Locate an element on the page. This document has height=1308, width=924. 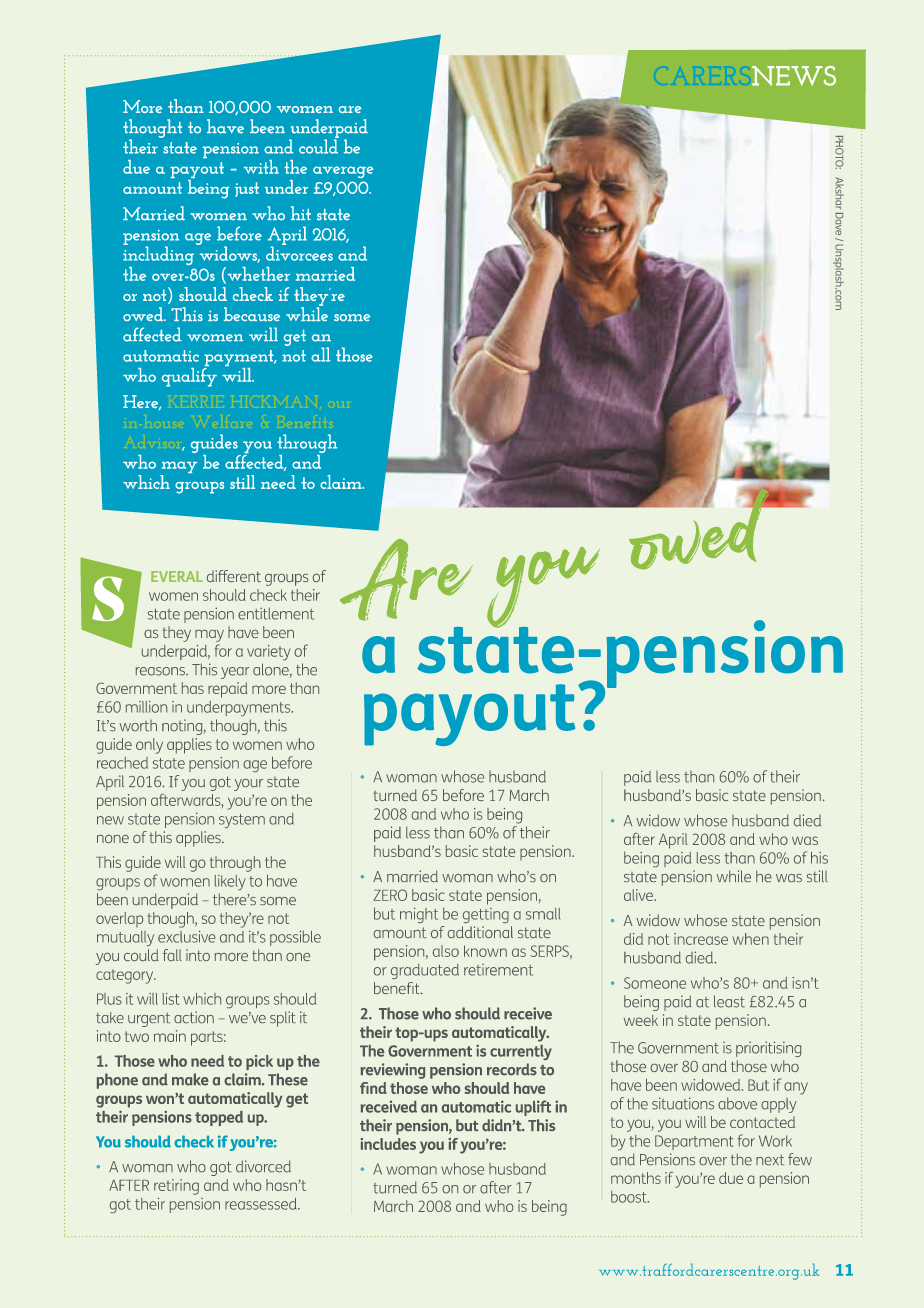
variety is located at coordinates (269, 653).
